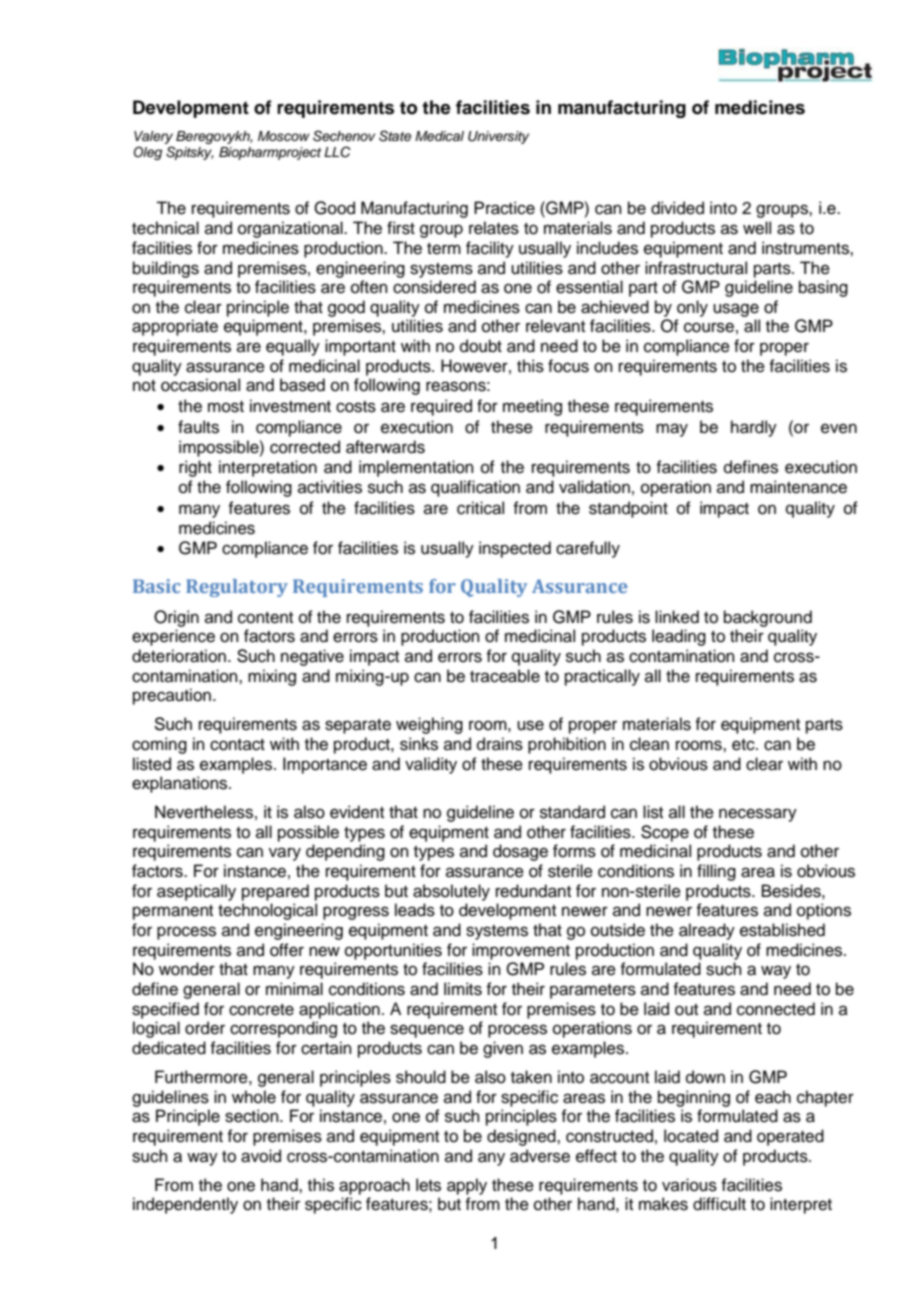 The height and width of the page is (1308, 924). What do you see at coordinates (782, 930) in the page?
I see `established` at bounding box center [782, 930].
